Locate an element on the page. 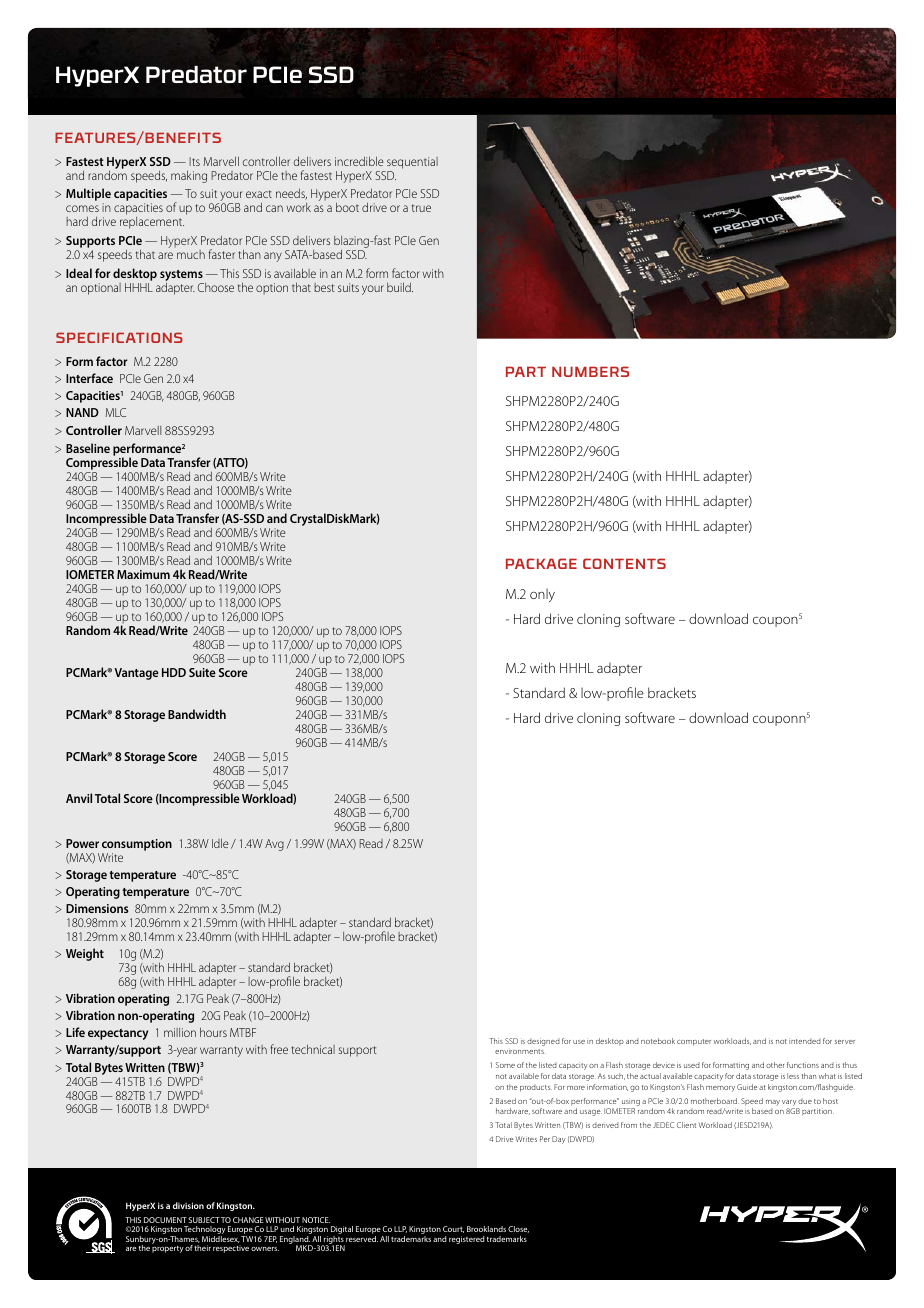 This document has width=924, height=1308. build is located at coordinates (400, 287).
